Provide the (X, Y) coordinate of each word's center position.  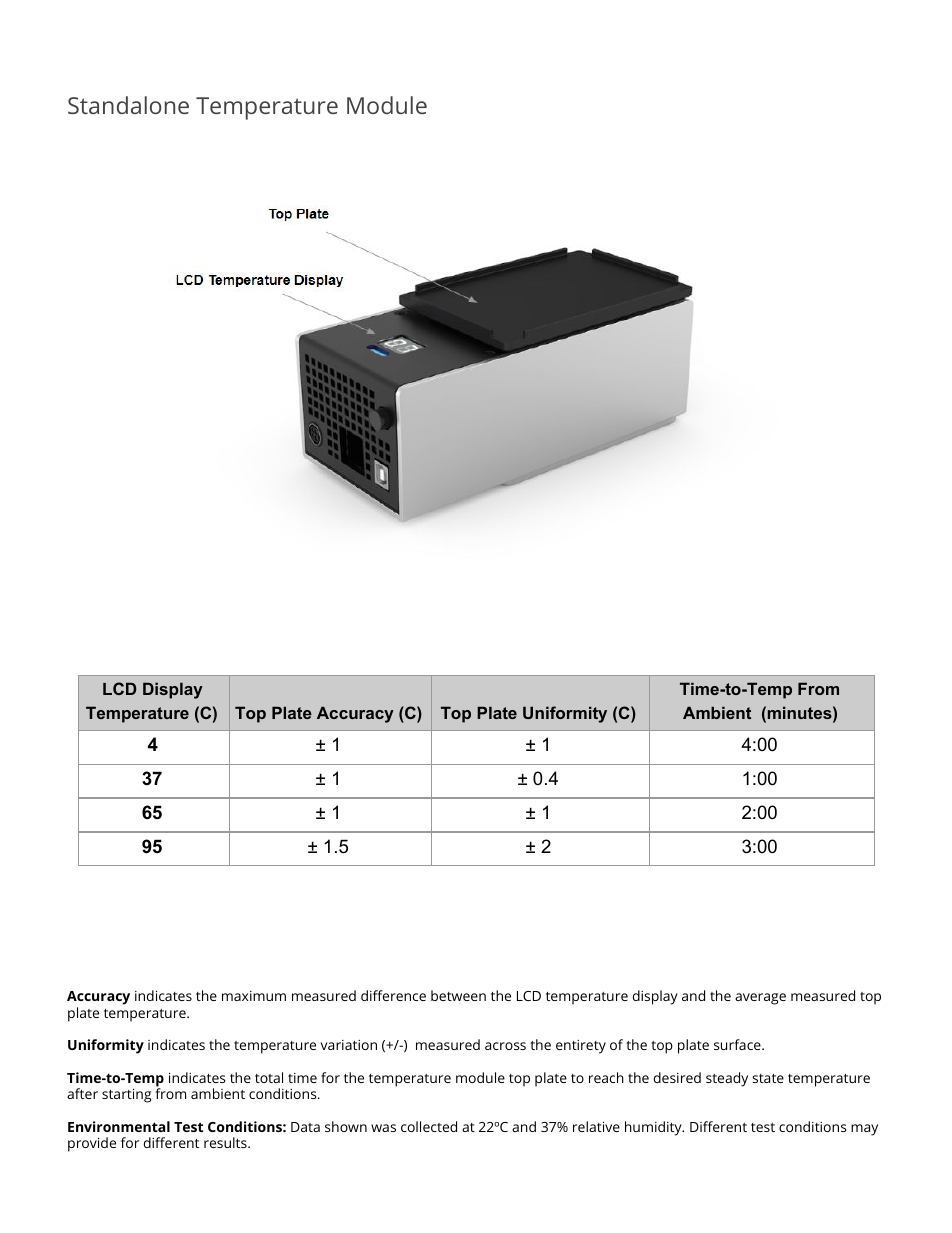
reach (606, 1077)
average (760, 999)
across (505, 1046)
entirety (581, 1047)
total (269, 1077)
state (768, 1078)
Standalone (128, 105)
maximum (254, 996)
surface (737, 1044)
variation (348, 1045)
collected (429, 1126)
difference (393, 995)
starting (126, 1095)
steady (727, 1079)
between (458, 995)
